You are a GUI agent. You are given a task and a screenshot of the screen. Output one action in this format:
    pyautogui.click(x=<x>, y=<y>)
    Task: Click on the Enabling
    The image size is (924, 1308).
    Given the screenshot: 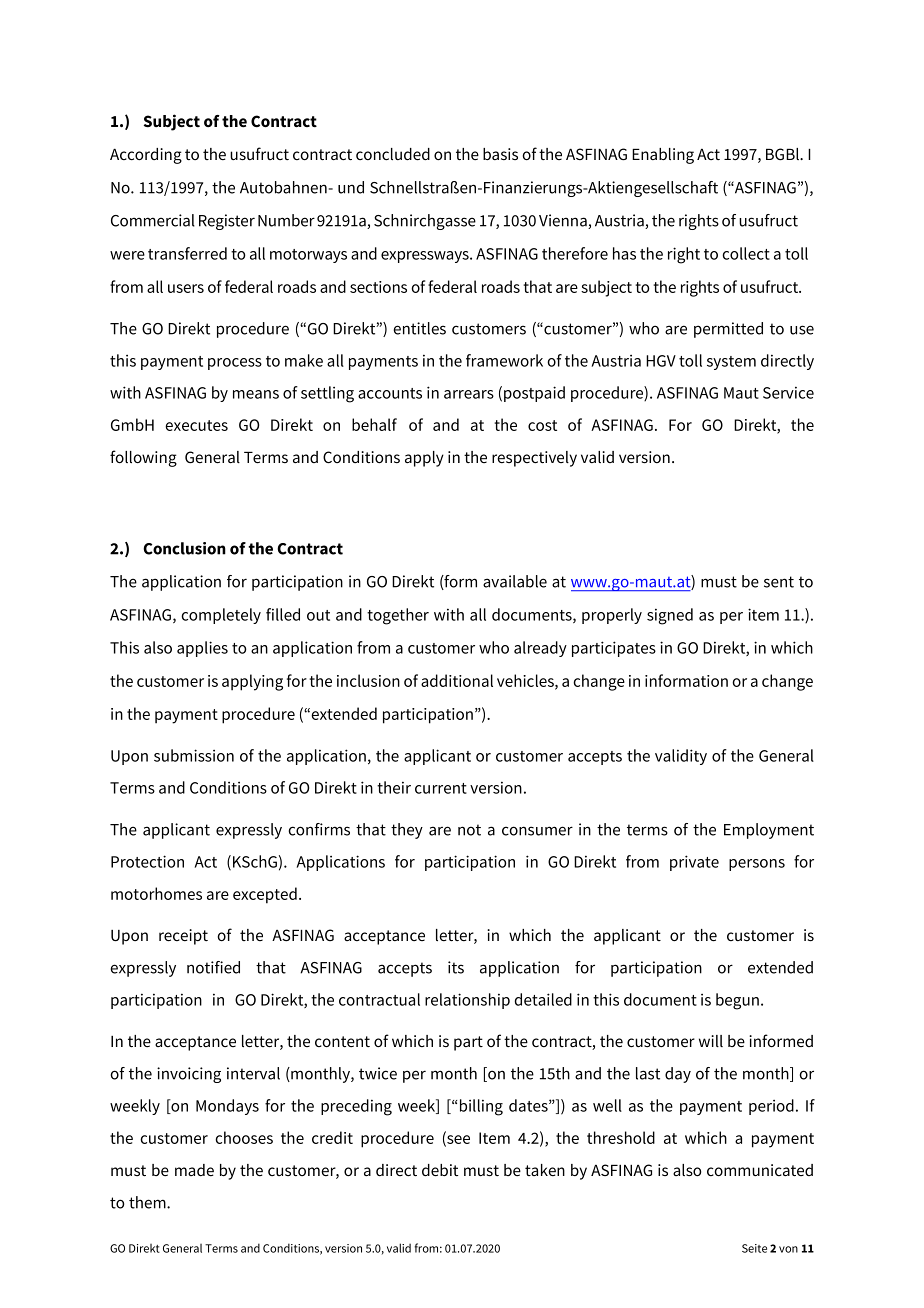 What is the action you would take?
    pyautogui.click(x=663, y=156)
